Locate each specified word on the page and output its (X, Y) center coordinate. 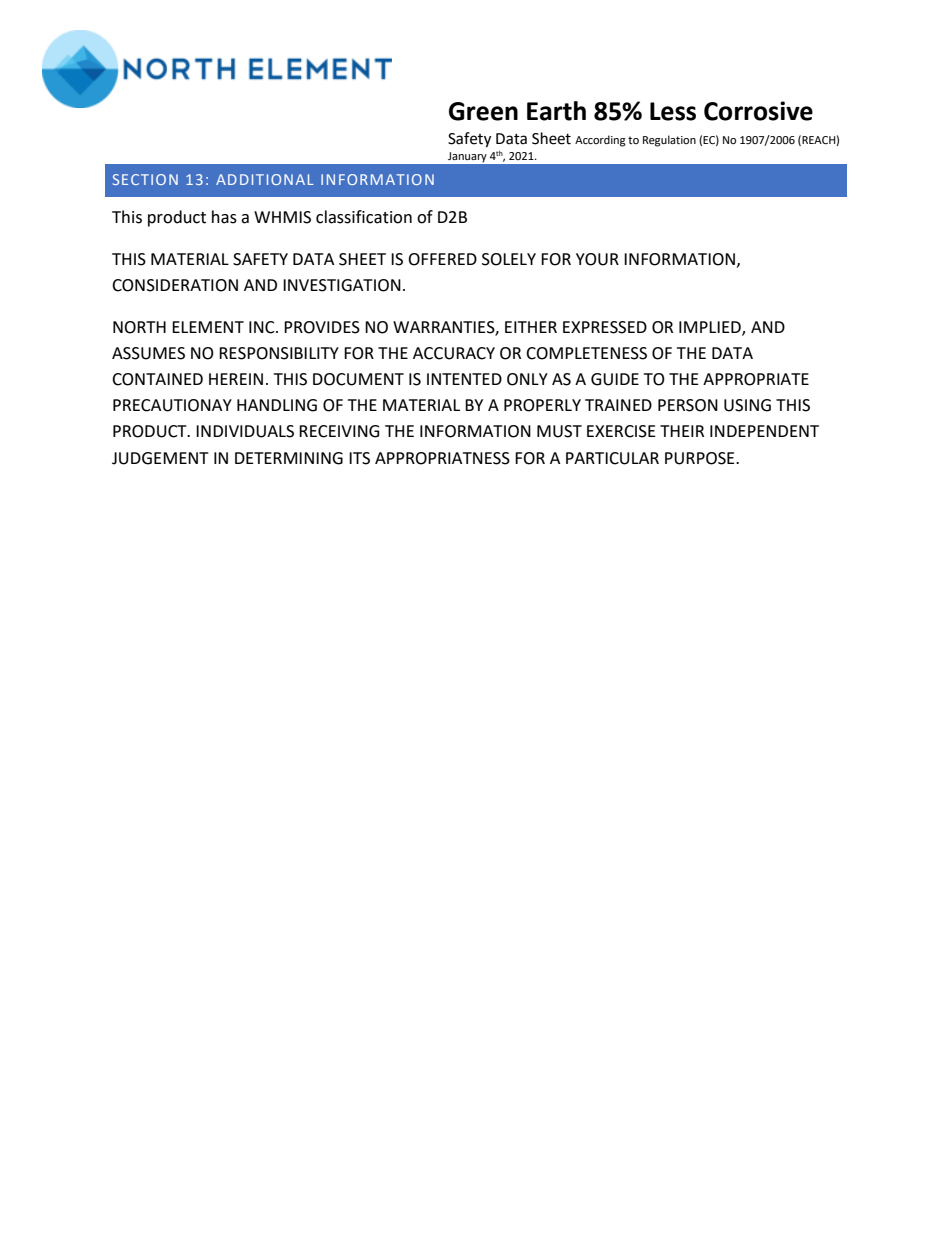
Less (673, 111)
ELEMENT (208, 327)
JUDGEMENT (160, 458)
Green (483, 111)
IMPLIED (711, 328)
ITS (359, 458)
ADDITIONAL (265, 179)
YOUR (597, 259)
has (224, 217)
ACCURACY (454, 353)
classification (364, 217)
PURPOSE (701, 458)
